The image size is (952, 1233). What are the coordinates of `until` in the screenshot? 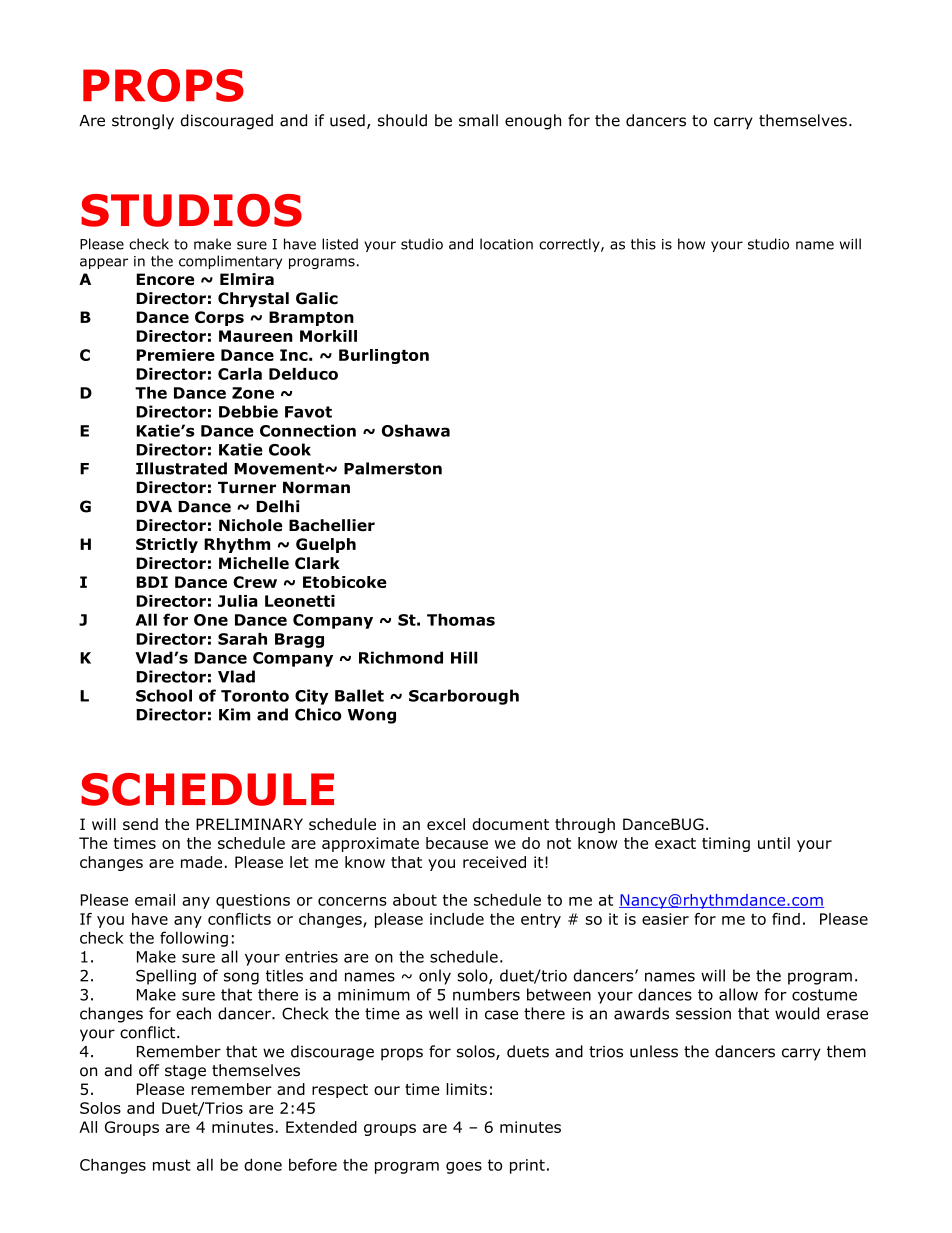 It's located at (774, 843).
